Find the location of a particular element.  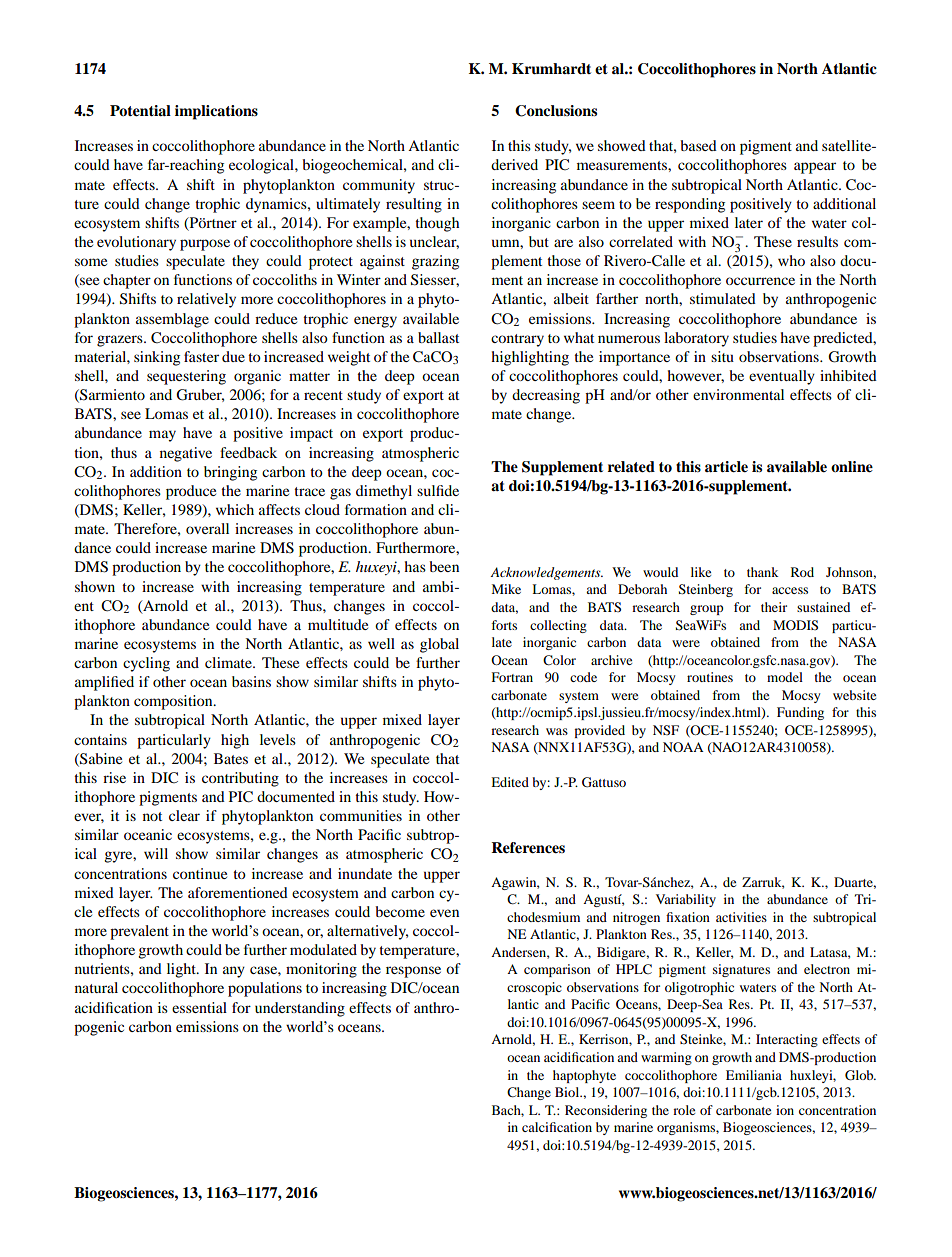

Bates is located at coordinates (231, 758).
